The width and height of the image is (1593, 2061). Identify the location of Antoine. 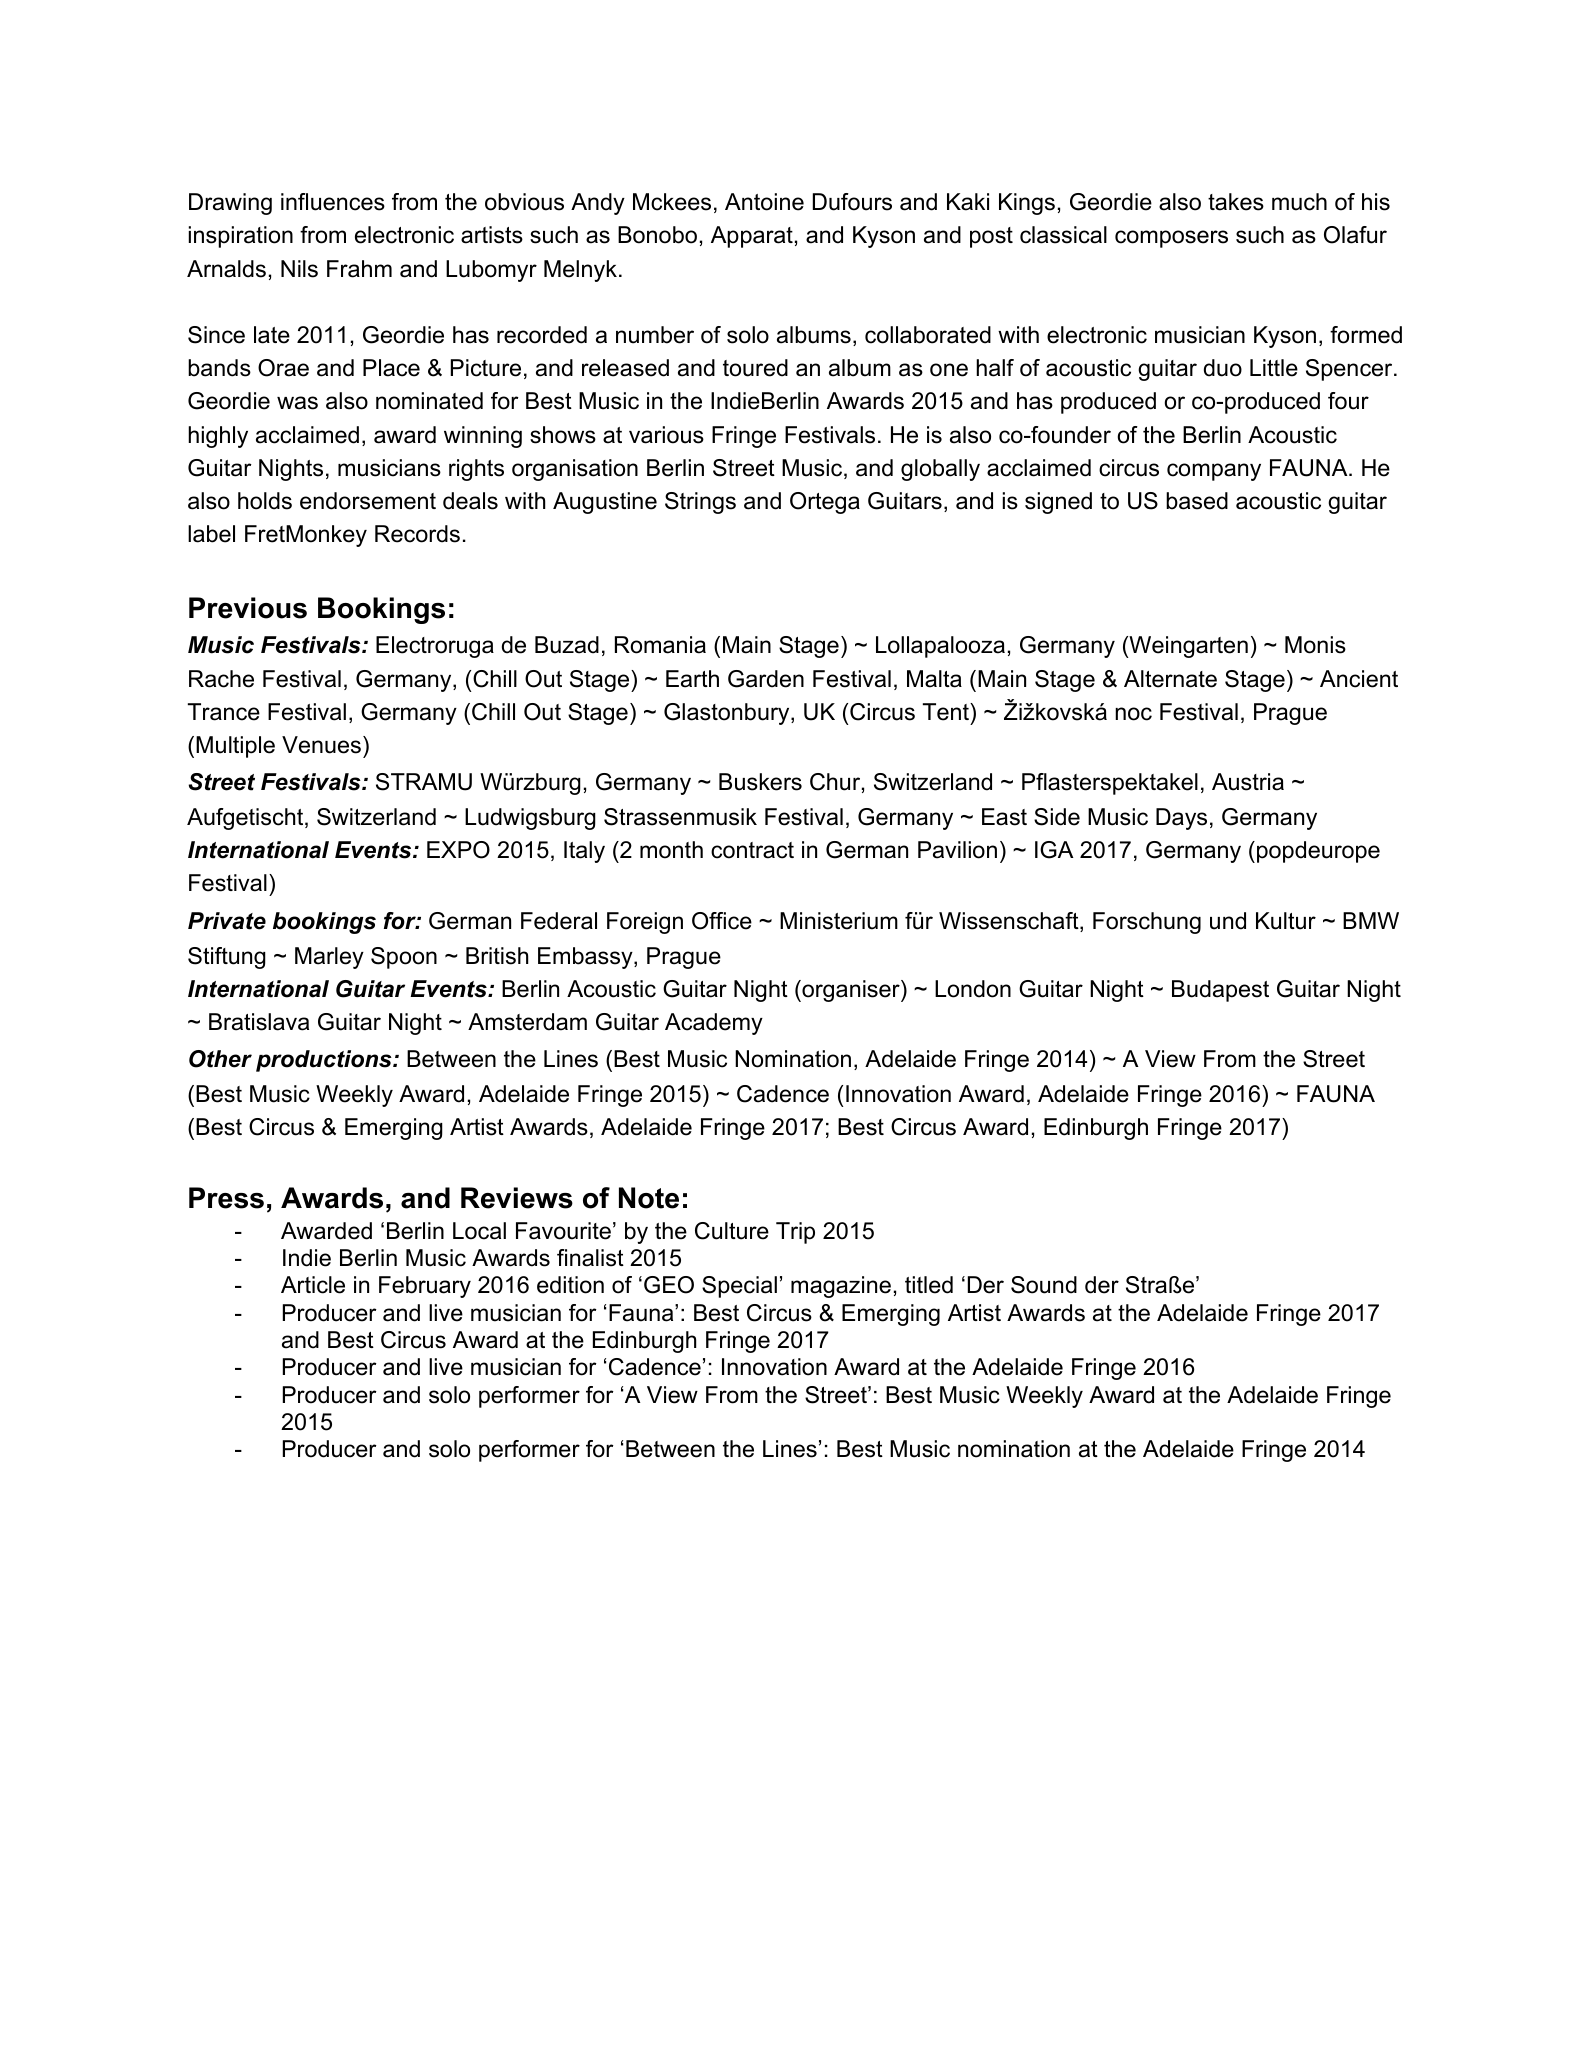
(764, 202).
